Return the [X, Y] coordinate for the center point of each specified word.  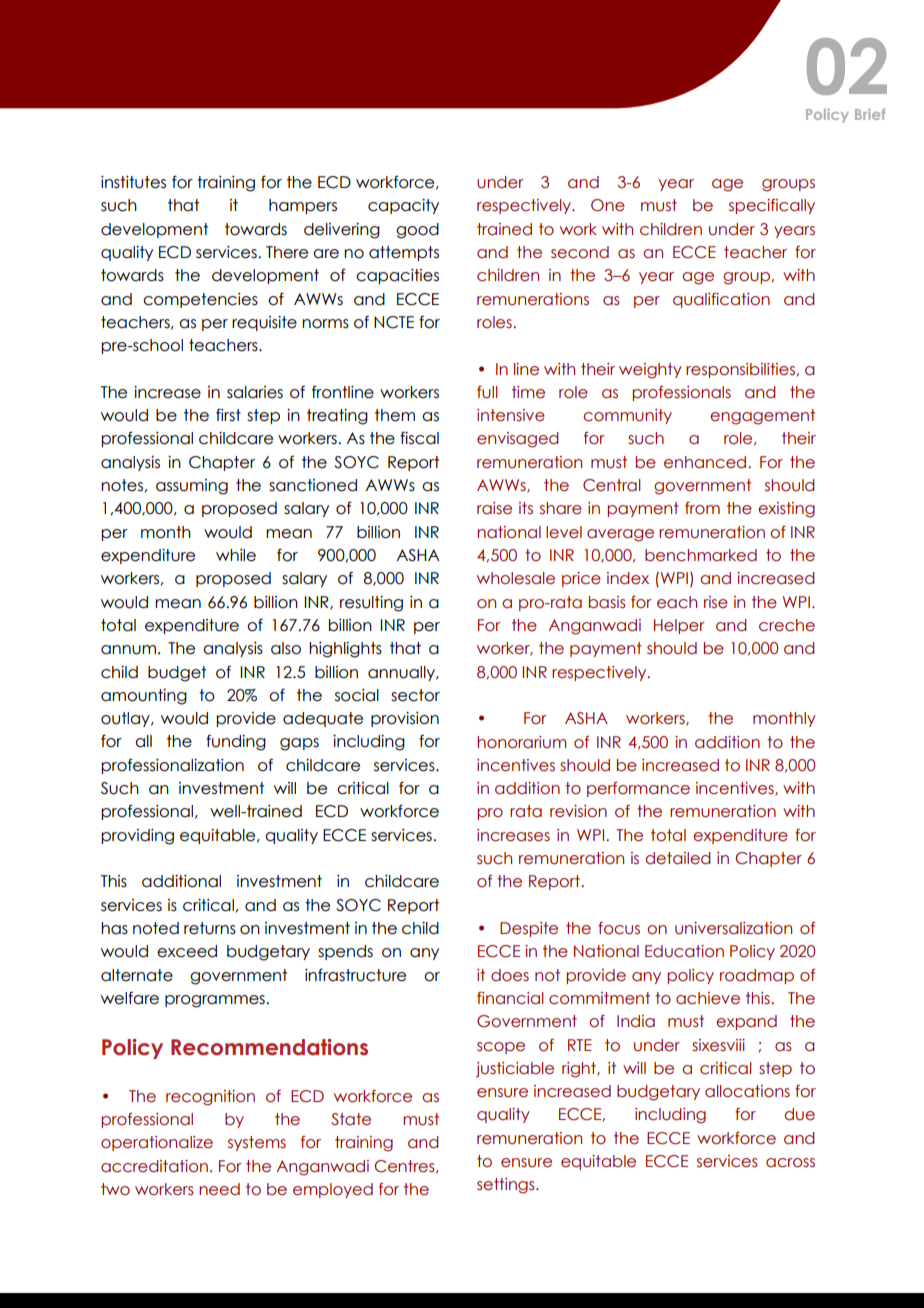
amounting [144, 697]
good [417, 231]
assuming [192, 487]
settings [507, 1186]
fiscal [419, 438]
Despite [529, 929]
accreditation [154, 1166]
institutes [133, 182]
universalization [733, 928]
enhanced [706, 462]
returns [210, 928]
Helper [679, 626]
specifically [772, 206]
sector [415, 695]
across [790, 1163]
